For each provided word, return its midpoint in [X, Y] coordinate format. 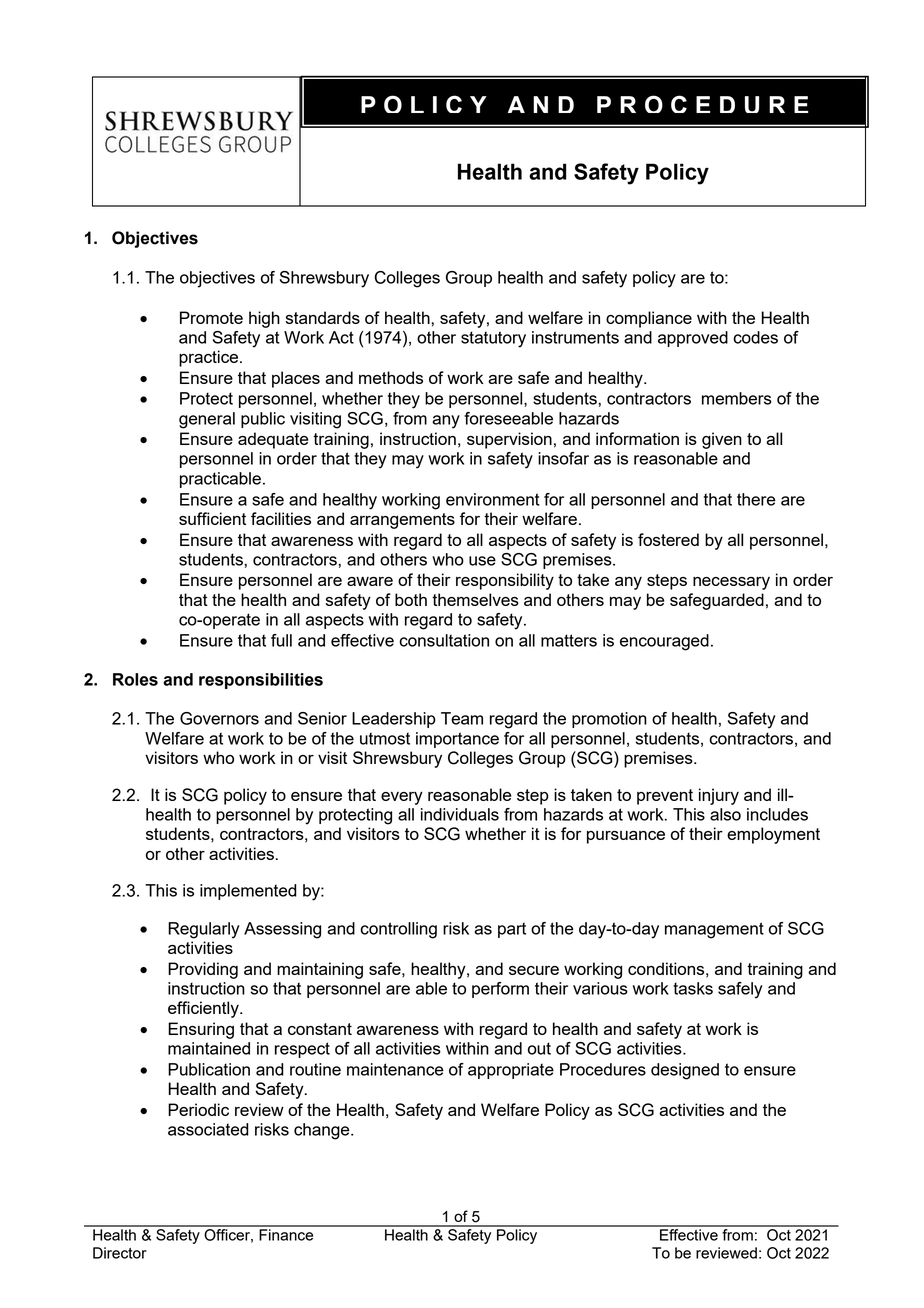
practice [210, 358]
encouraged [664, 642]
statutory [493, 339]
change [323, 1131]
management [714, 930]
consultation [444, 640]
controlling [398, 930]
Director [120, 1253]
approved [693, 339]
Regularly [204, 930]
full [281, 640]
